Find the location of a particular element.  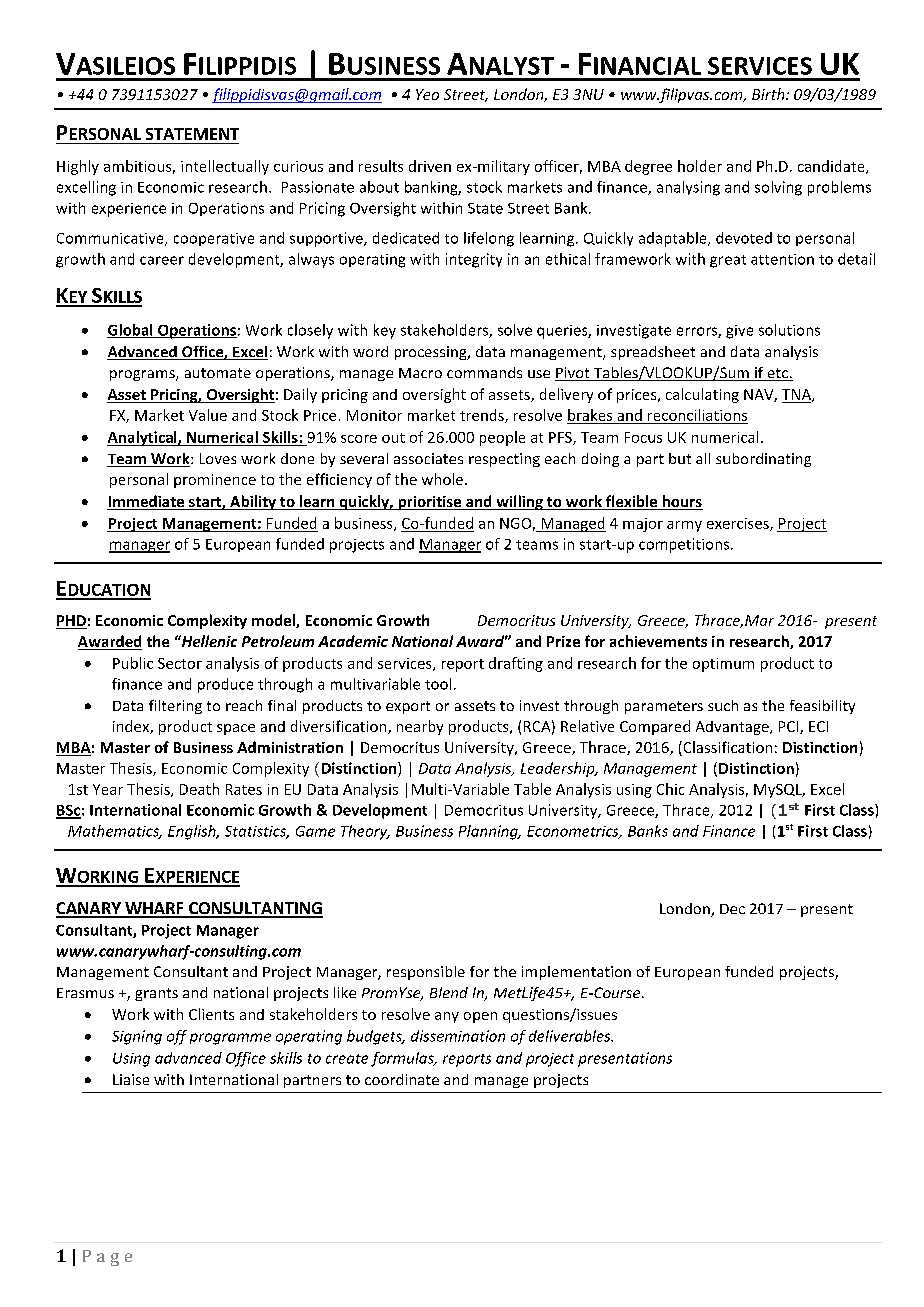

exercises is located at coordinates (739, 524).
